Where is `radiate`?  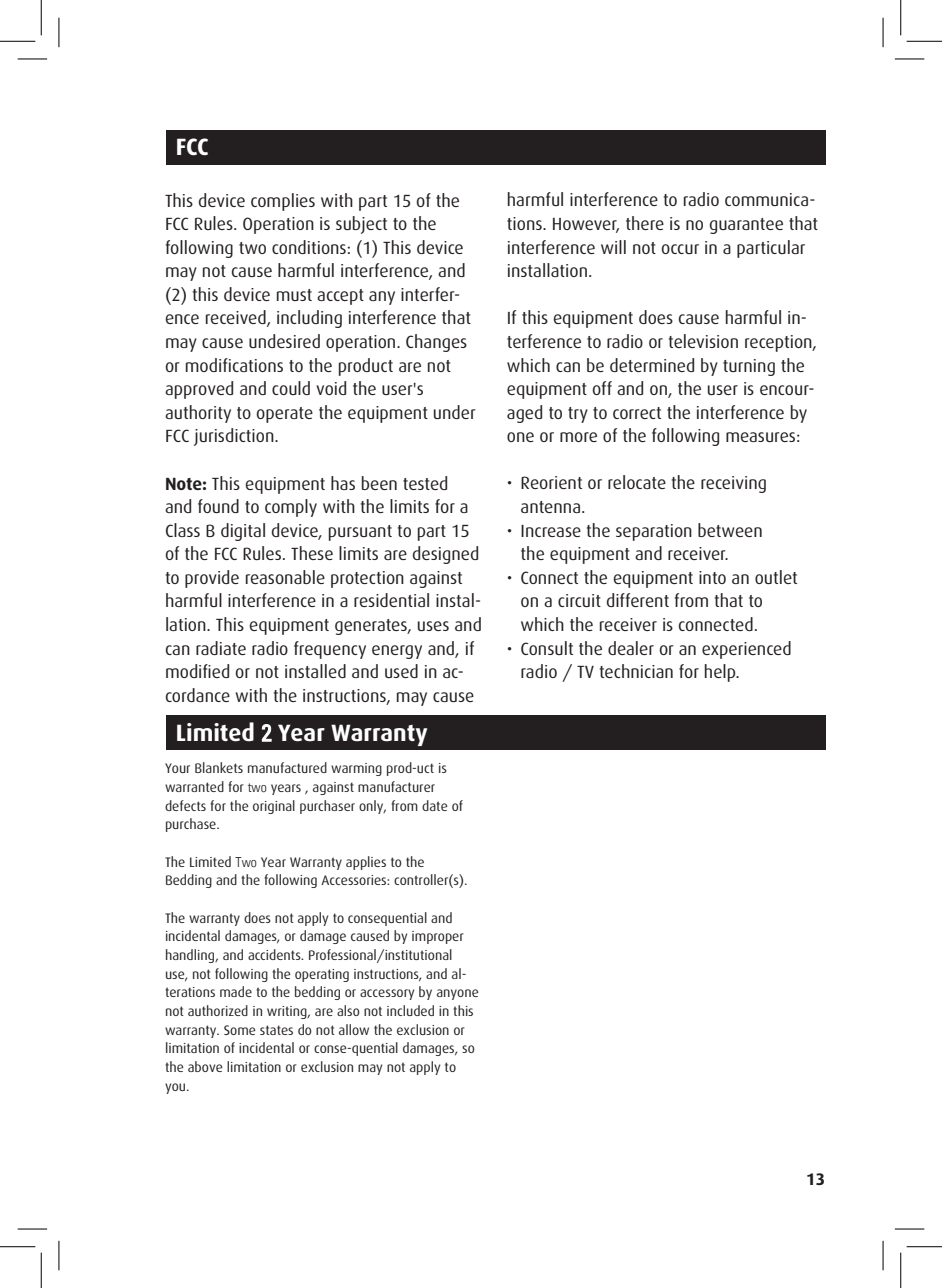
radiate is located at coordinates (221, 648).
